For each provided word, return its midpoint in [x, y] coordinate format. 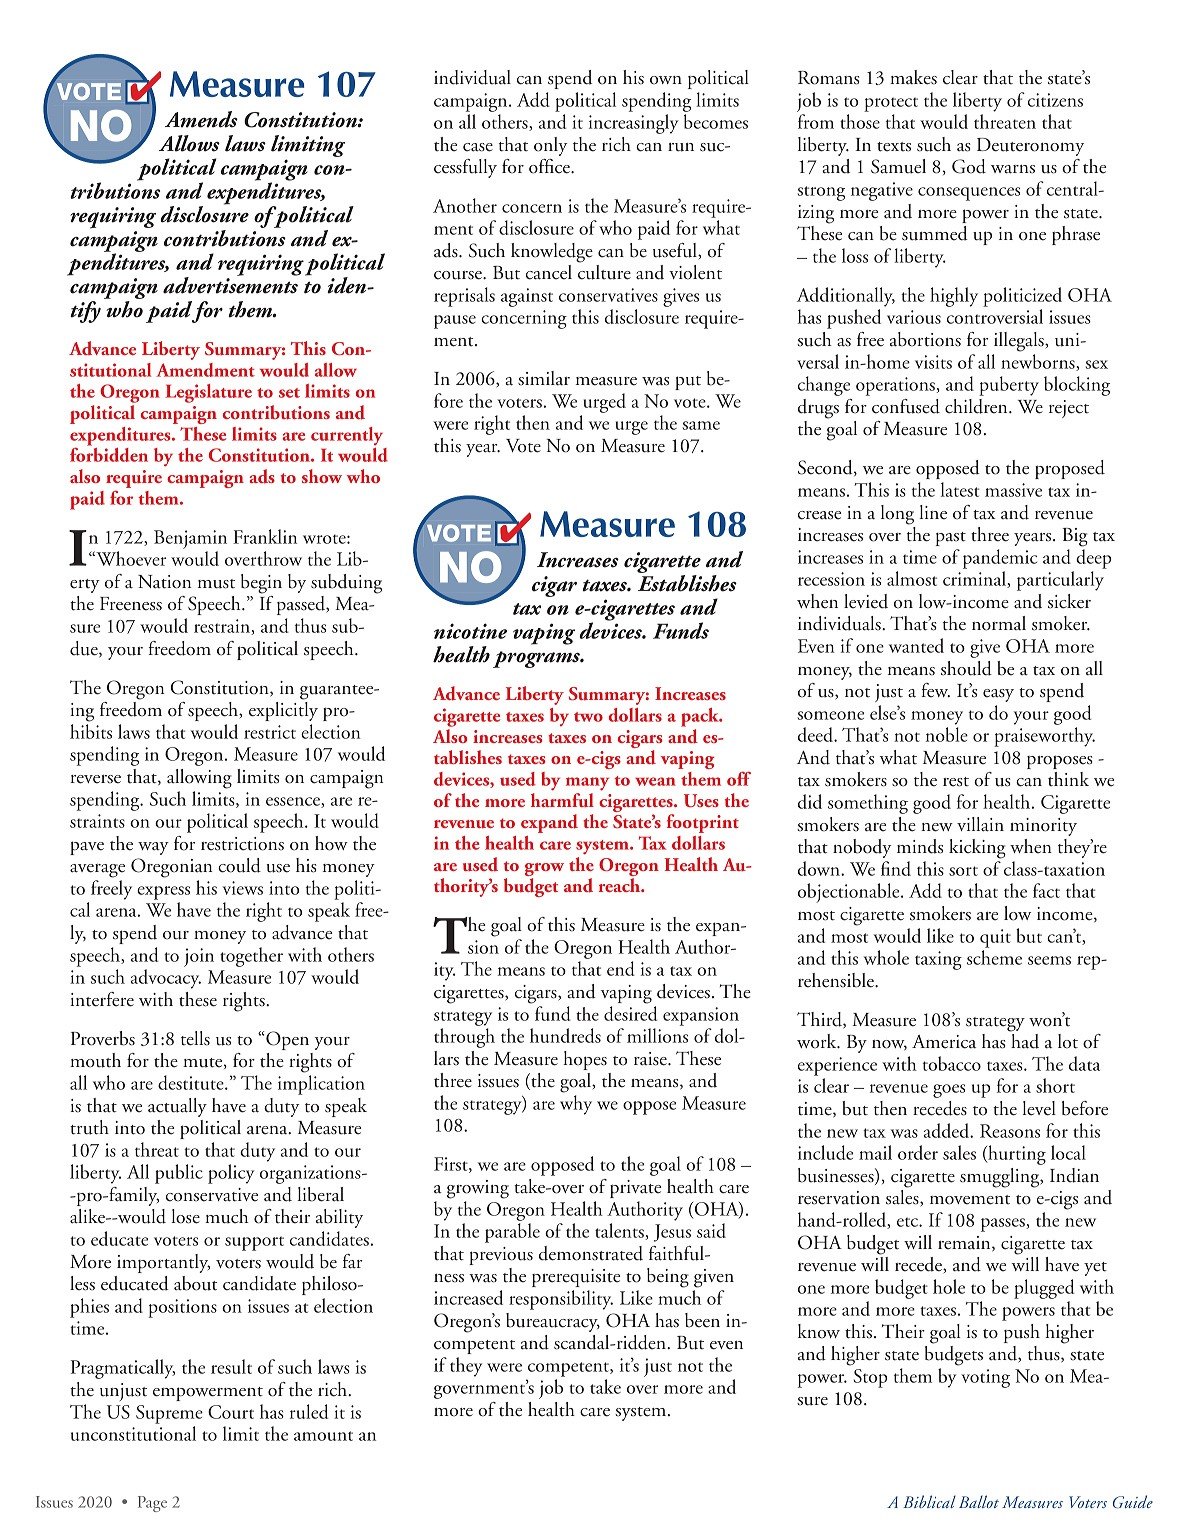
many [587, 784]
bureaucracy [553, 1322]
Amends [201, 119]
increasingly [633, 124]
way [153, 848]
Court [231, 1412]
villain [980, 824]
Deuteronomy [1030, 147]
